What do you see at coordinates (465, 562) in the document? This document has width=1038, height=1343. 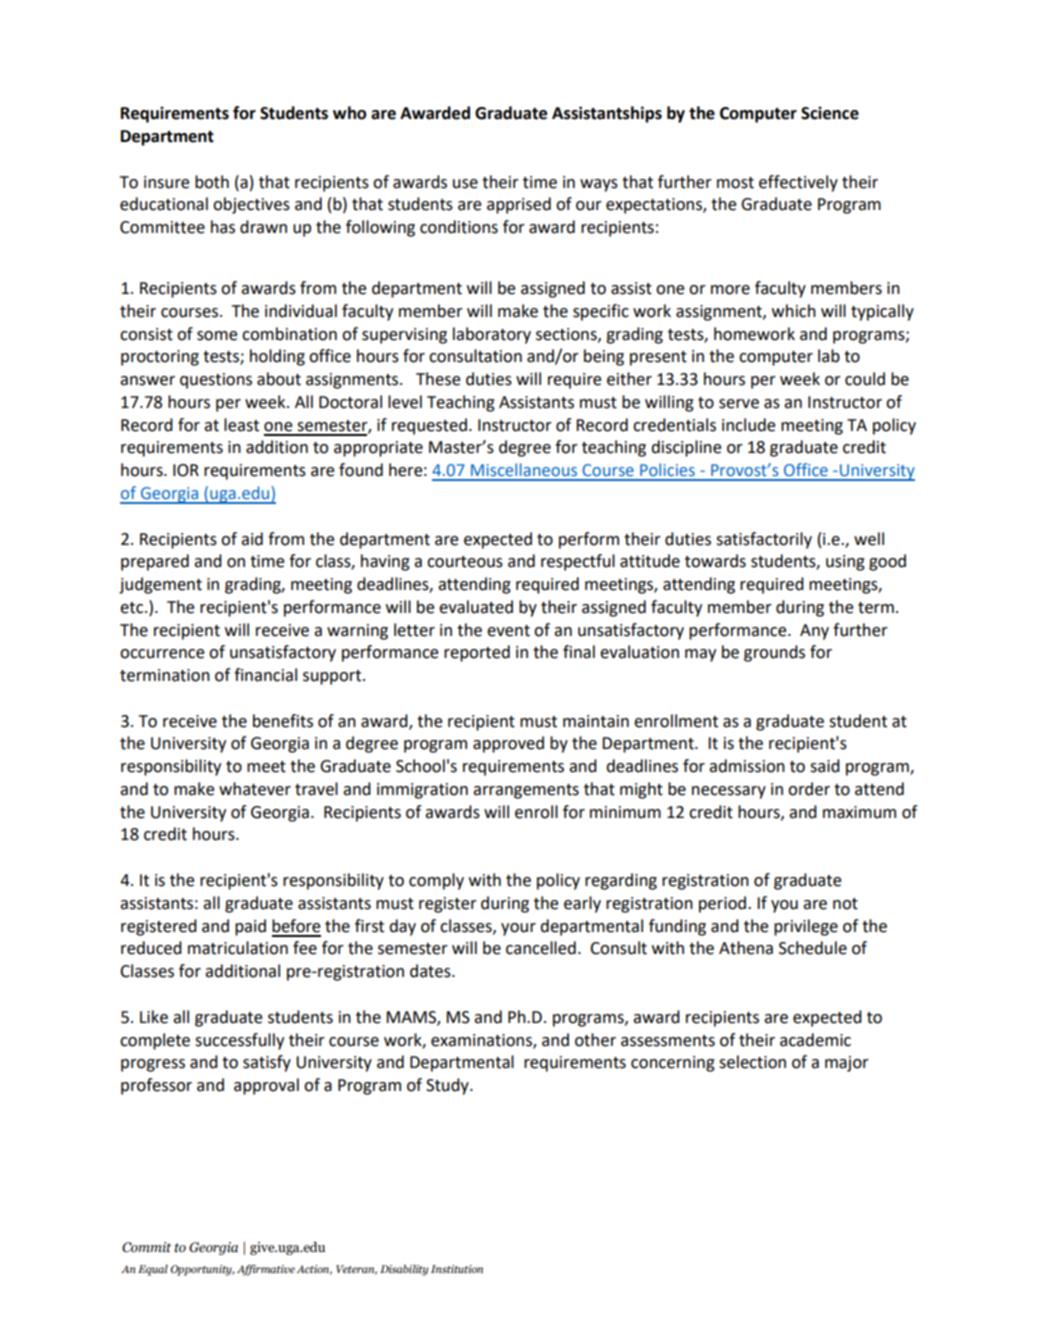 I see `courteous` at bounding box center [465, 562].
